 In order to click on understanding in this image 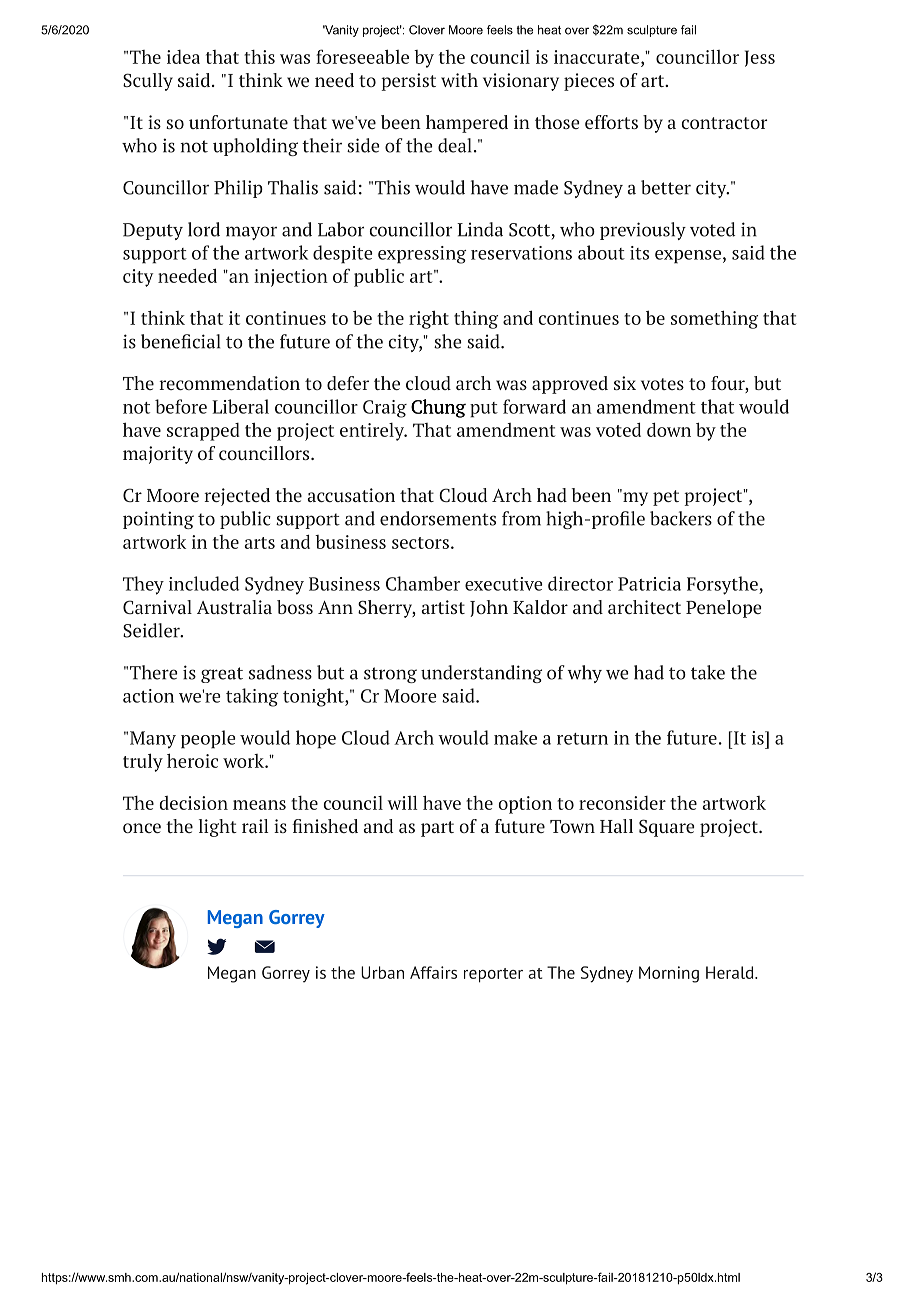, I will do `click(481, 674)`.
